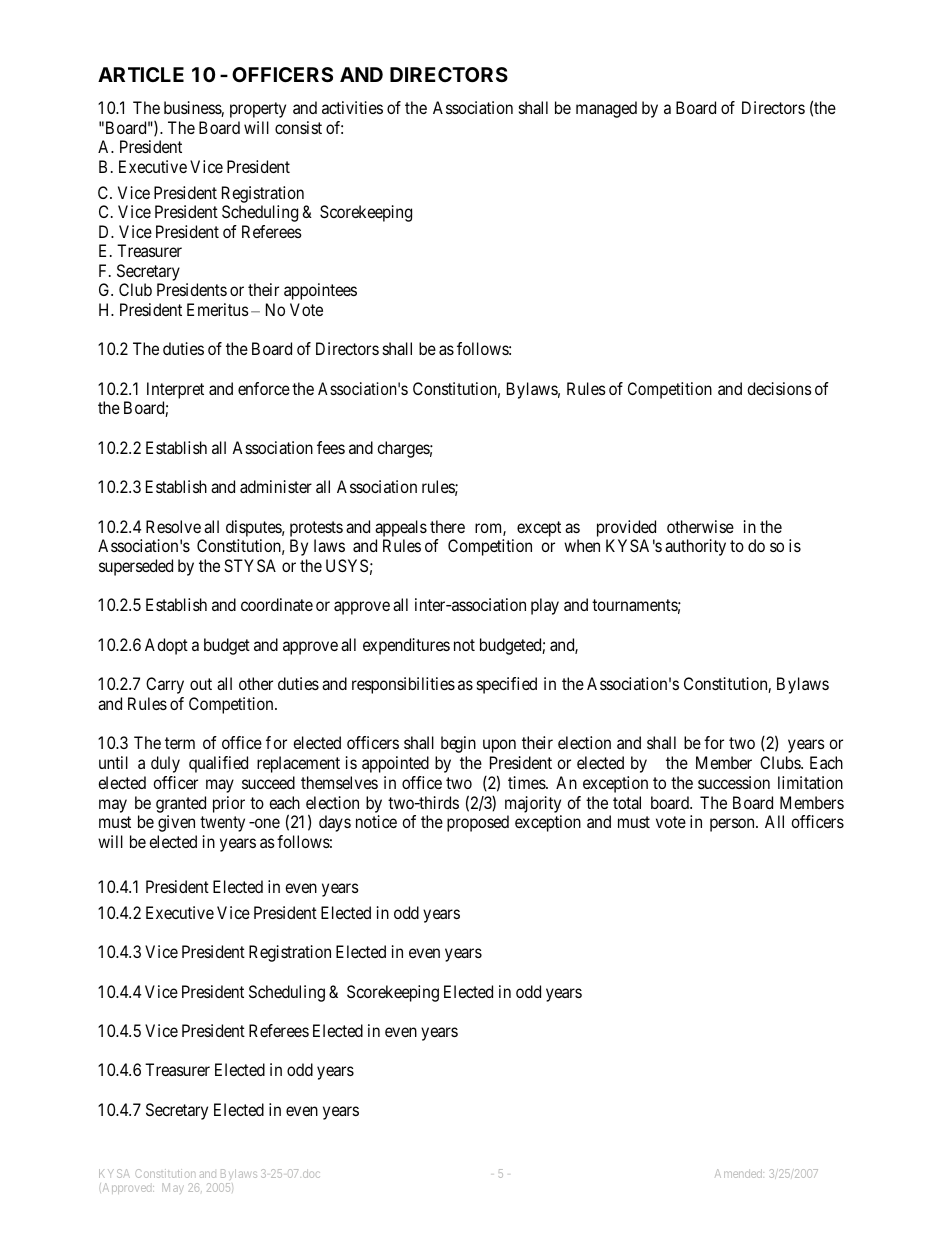  Describe the element at coordinates (606, 109) in the image. I see `managed` at that location.
